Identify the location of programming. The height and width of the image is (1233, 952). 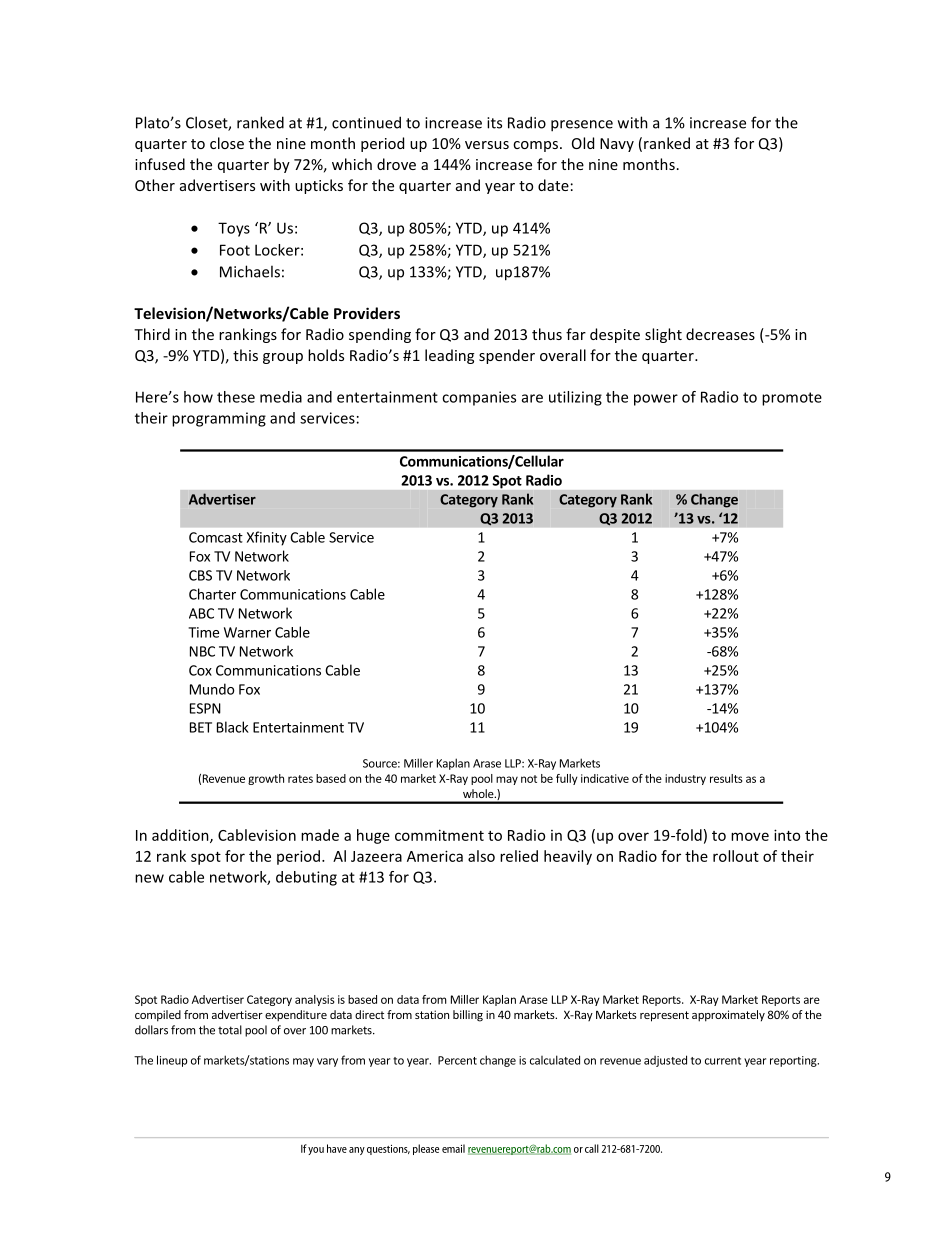
(219, 419).
